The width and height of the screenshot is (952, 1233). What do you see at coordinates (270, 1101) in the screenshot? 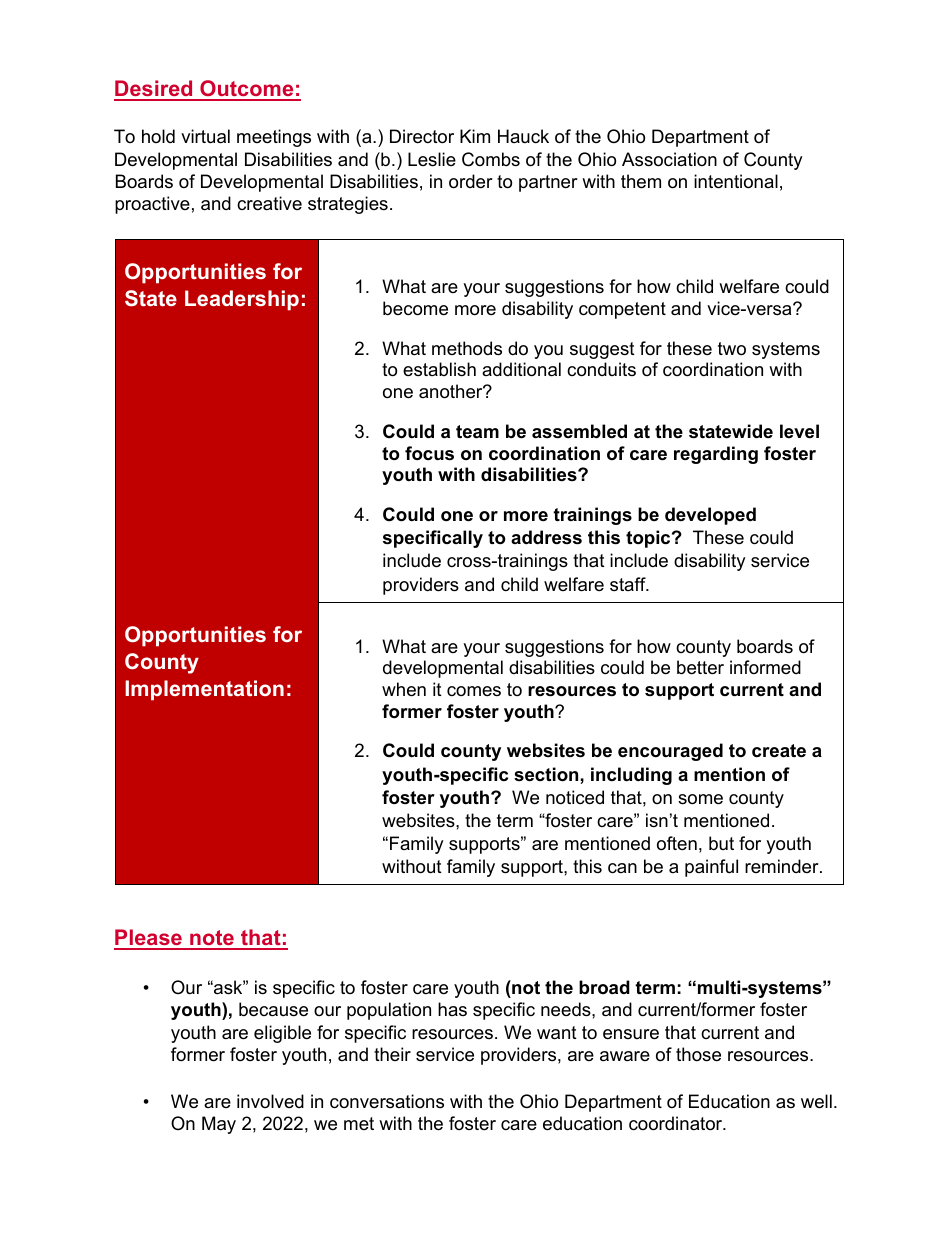
I see `involved` at bounding box center [270, 1101].
